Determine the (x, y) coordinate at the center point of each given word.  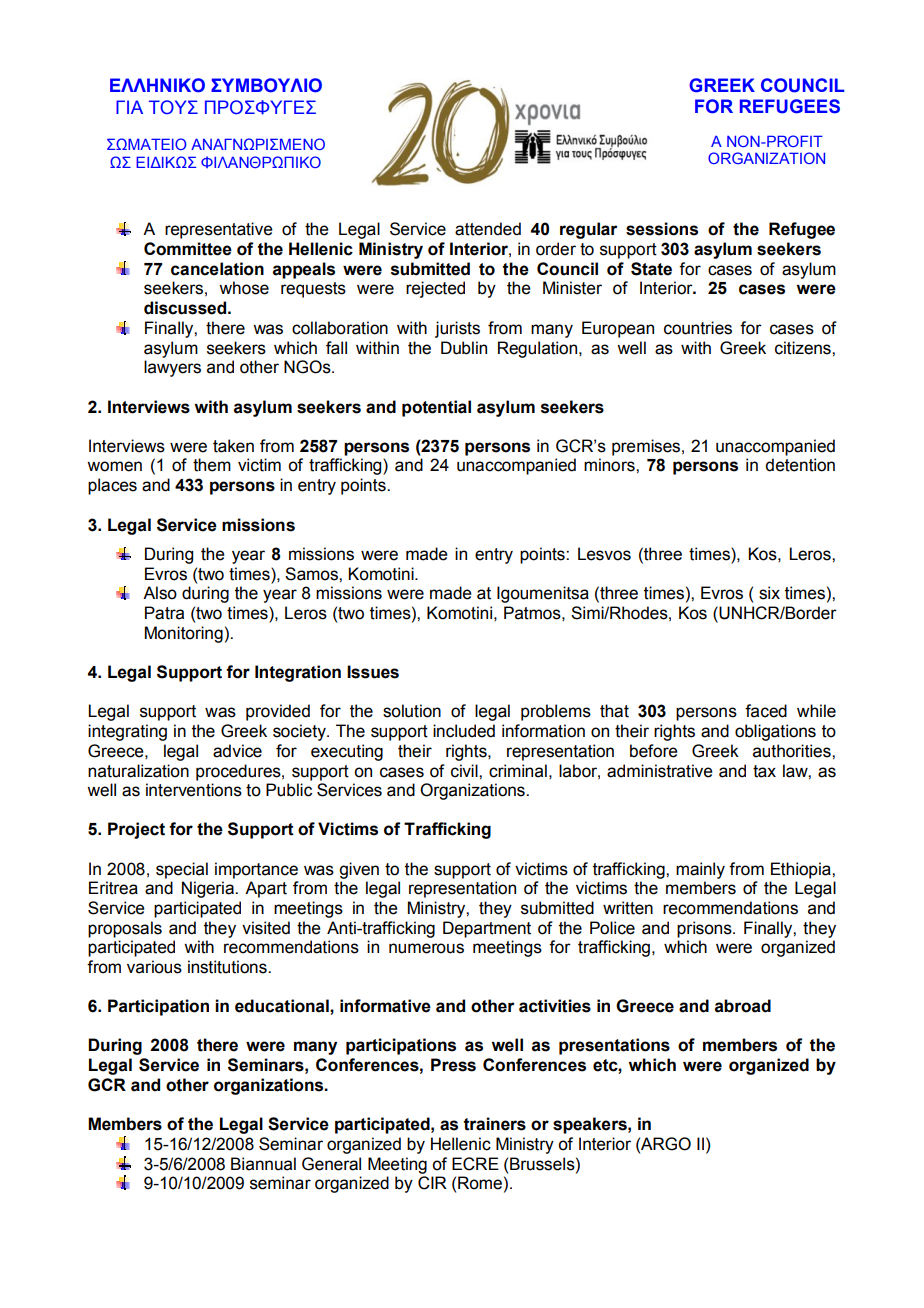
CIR (432, 1183)
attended (488, 229)
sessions (662, 229)
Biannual (263, 1164)
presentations (614, 1046)
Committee (188, 249)
